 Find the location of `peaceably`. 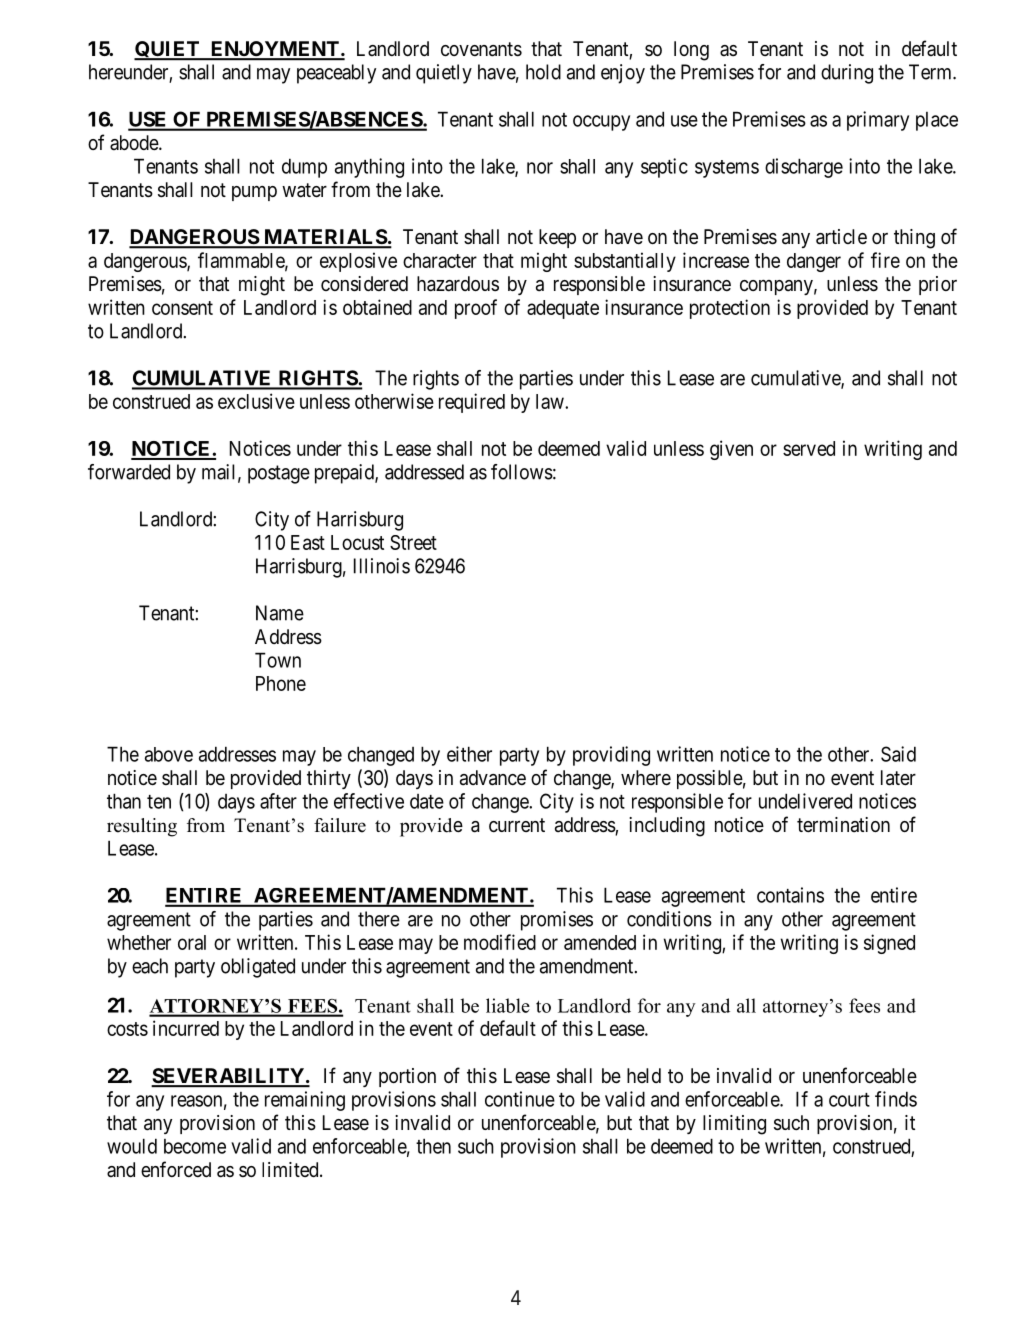

peaceably is located at coordinates (336, 74).
